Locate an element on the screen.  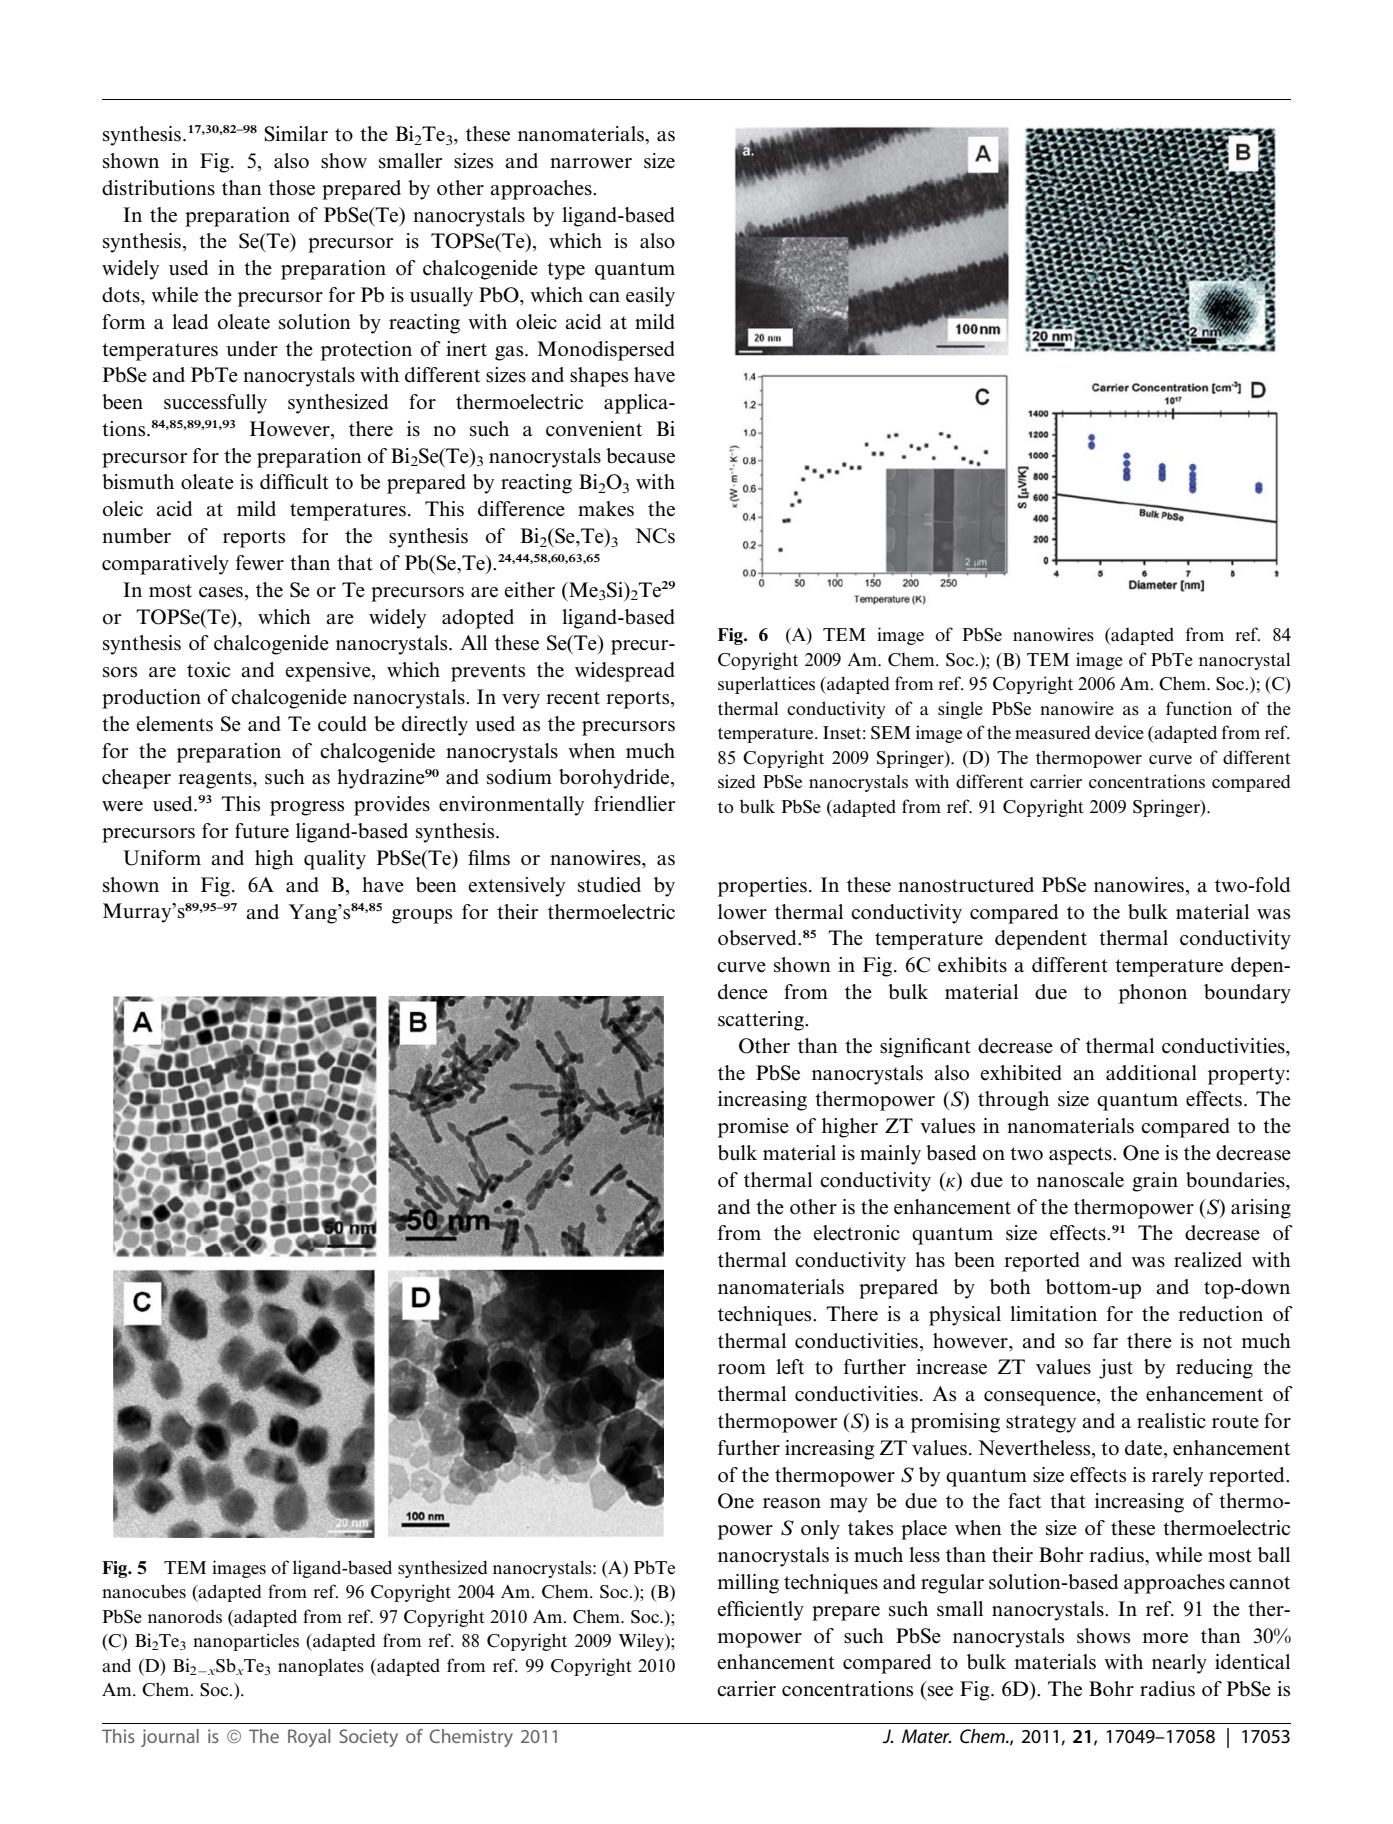
narrower is located at coordinates (591, 163).
